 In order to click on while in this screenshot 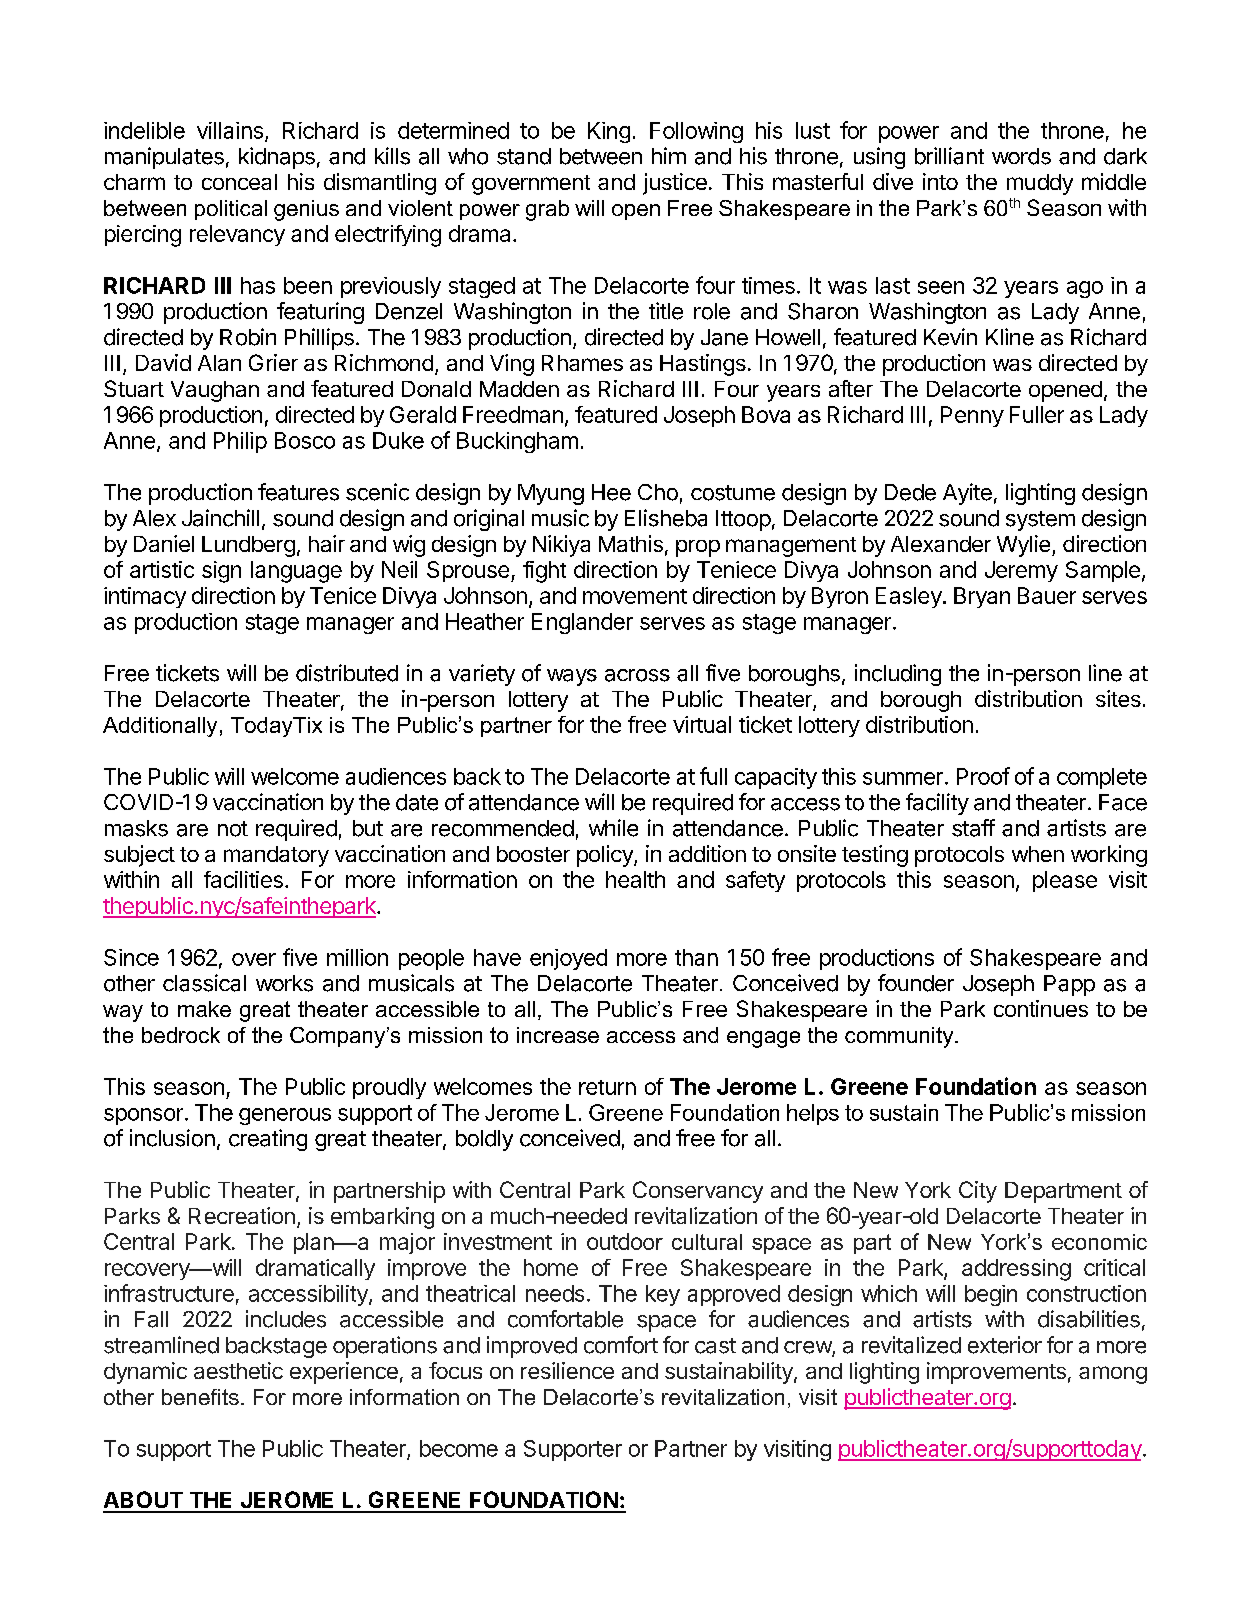, I will do `click(613, 828)`.
